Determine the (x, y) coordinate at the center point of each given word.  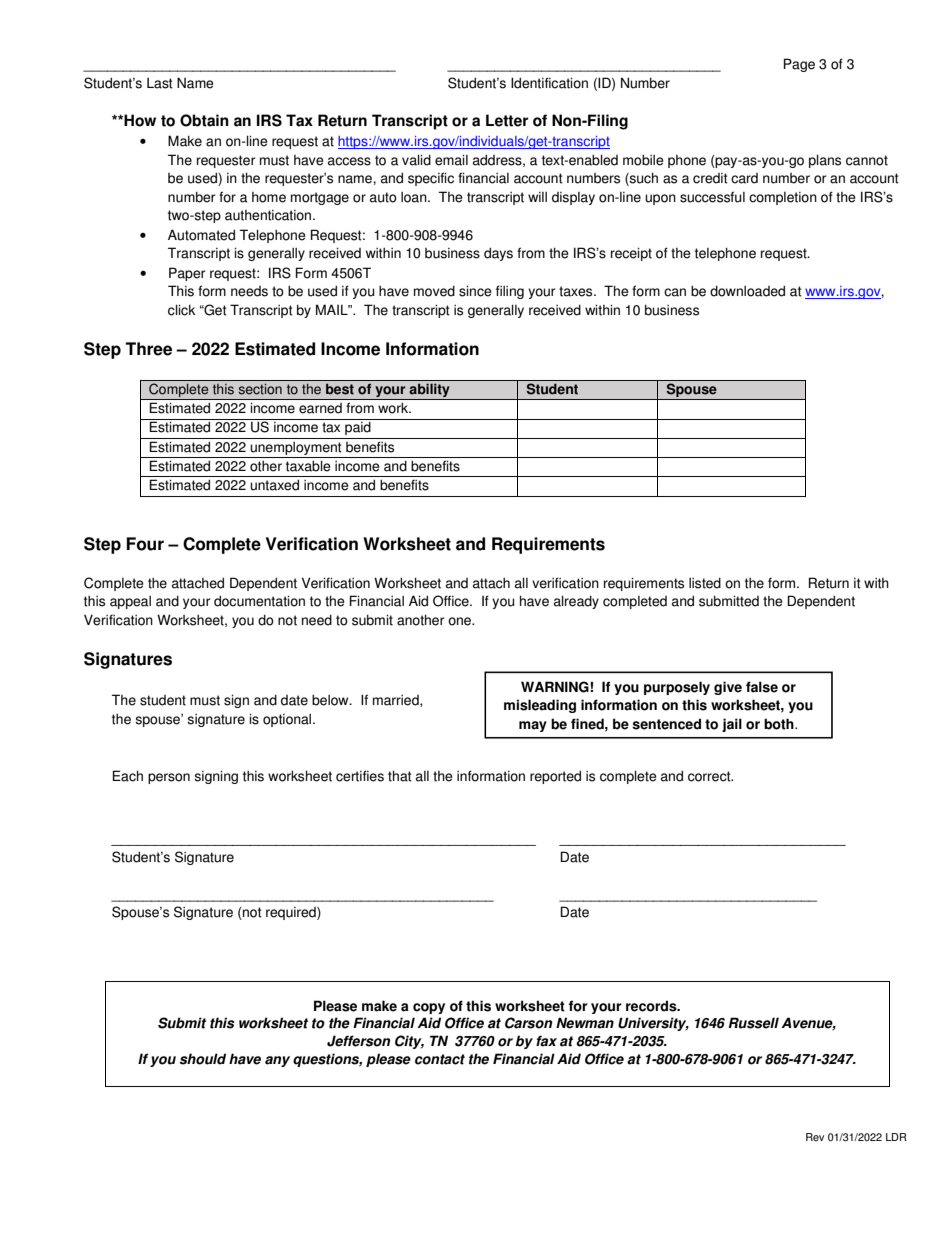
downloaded (747, 291)
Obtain (204, 120)
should (202, 1059)
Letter (507, 120)
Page (799, 65)
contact (440, 1059)
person (169, 778)
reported (555, 777)
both (780, 724)
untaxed (274, 485)
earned (320, 408)
